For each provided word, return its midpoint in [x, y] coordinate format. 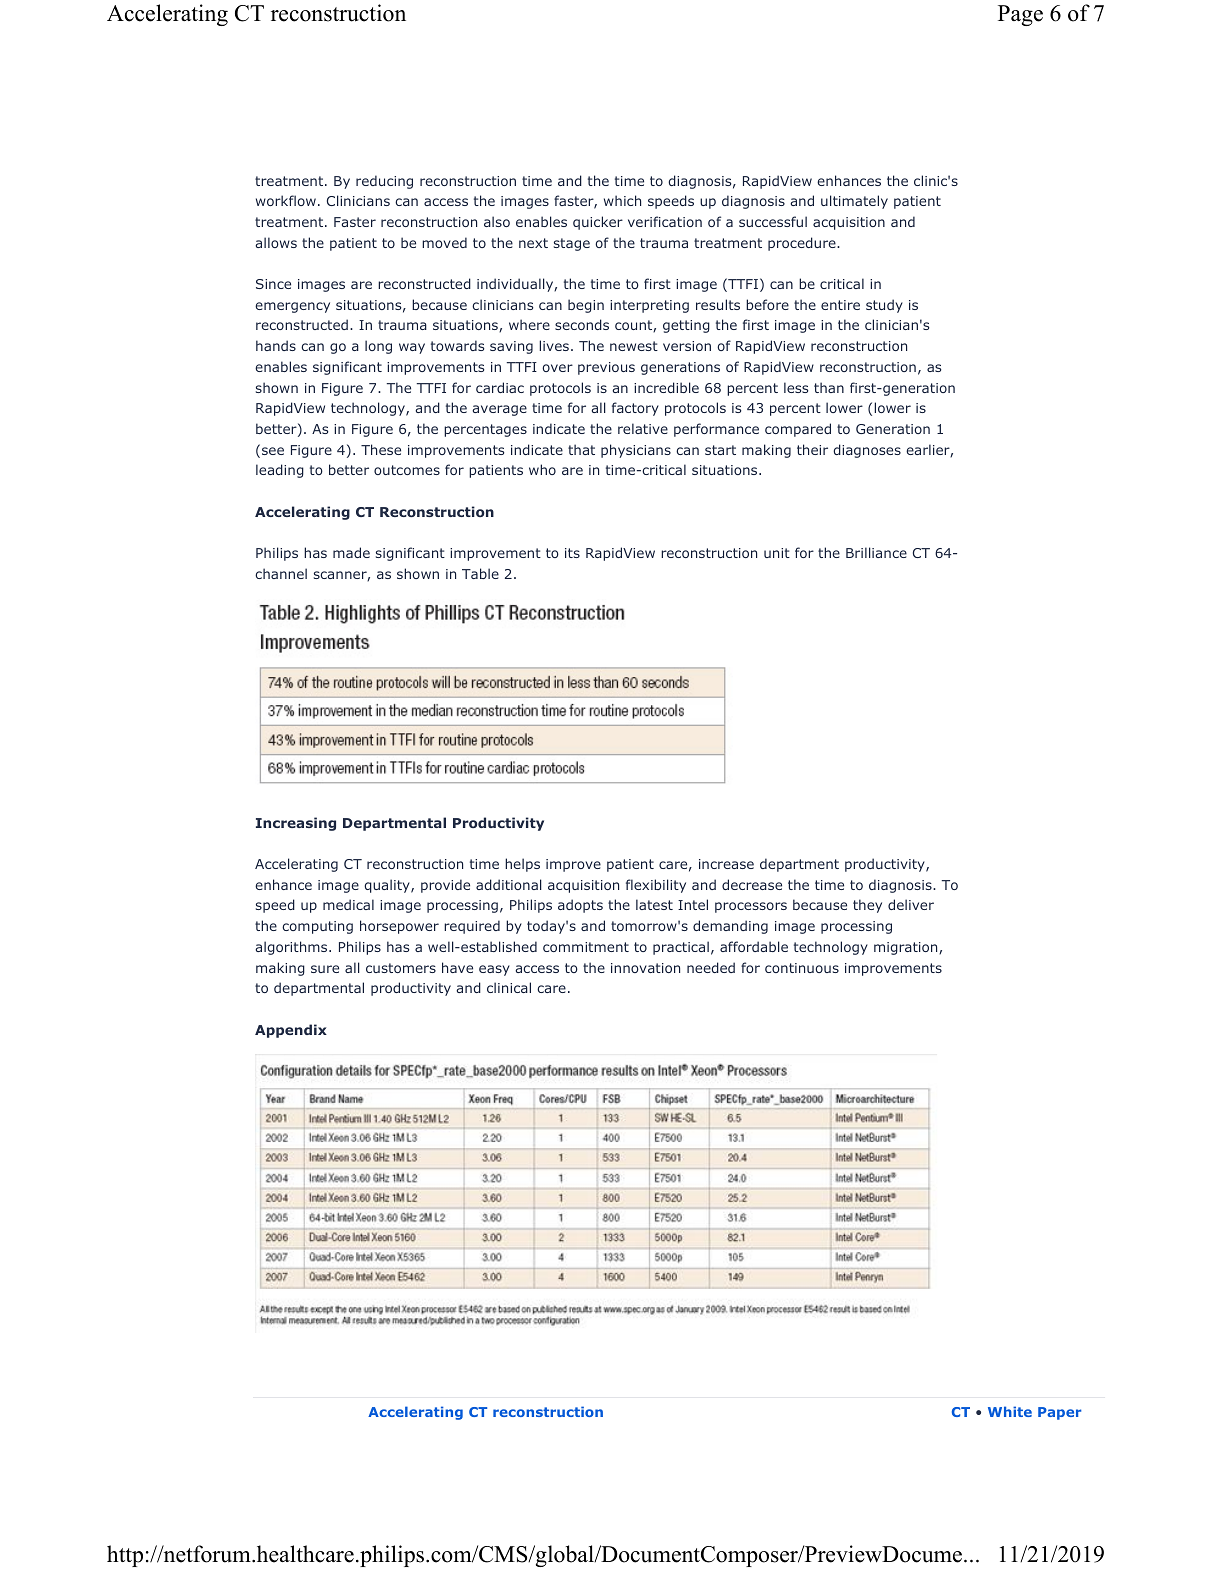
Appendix [291, 1031]
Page [1020, 15]
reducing [384, 182]
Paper [1059, 1413]
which [622, 200]
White [1010, 1411]
